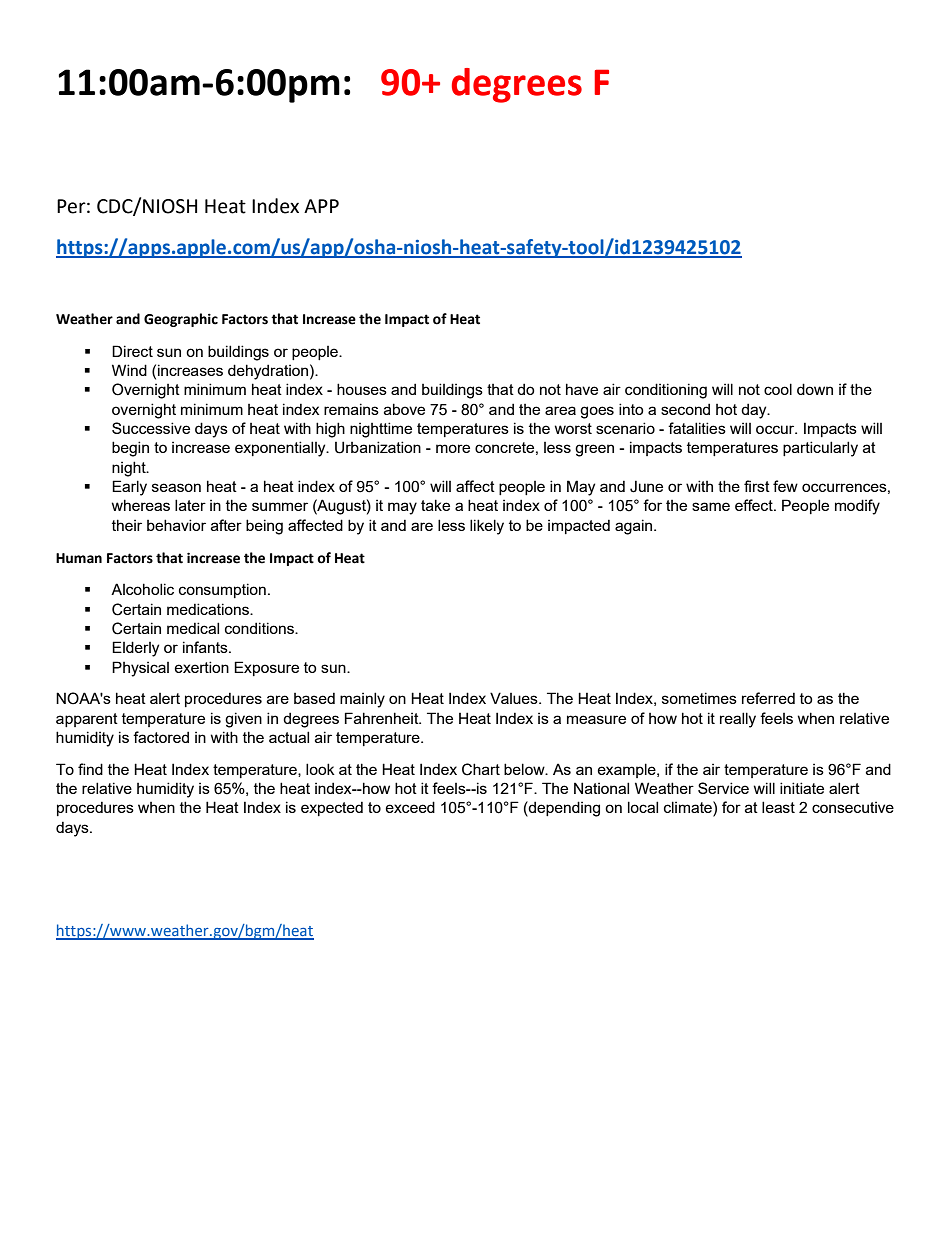 The height and width of the document is (1233, 952). Describe the element at coordinates (515, 698) in the document. I see `Values` at that location.
